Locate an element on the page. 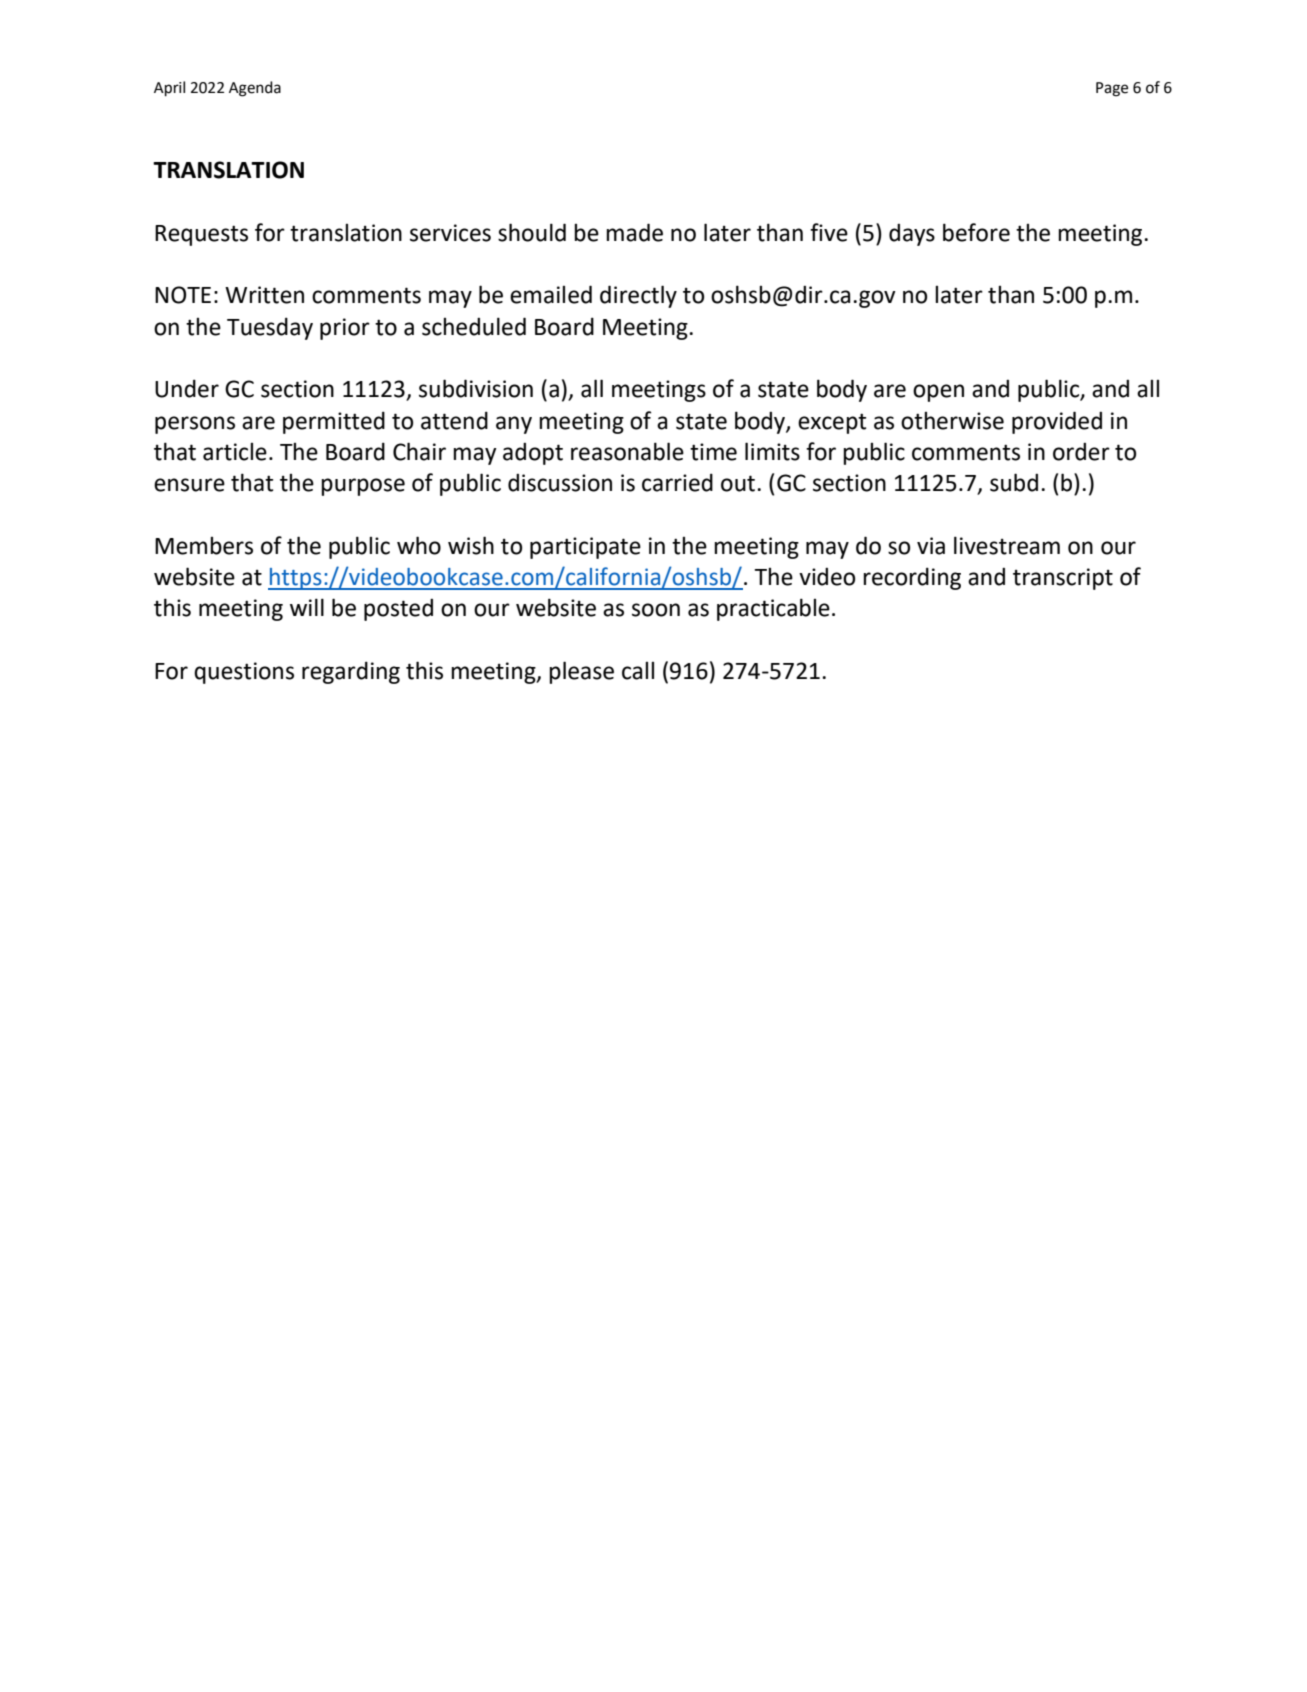 The width and height of the page is (1307, 1692). Page is located at coordinates (1112, 89).
